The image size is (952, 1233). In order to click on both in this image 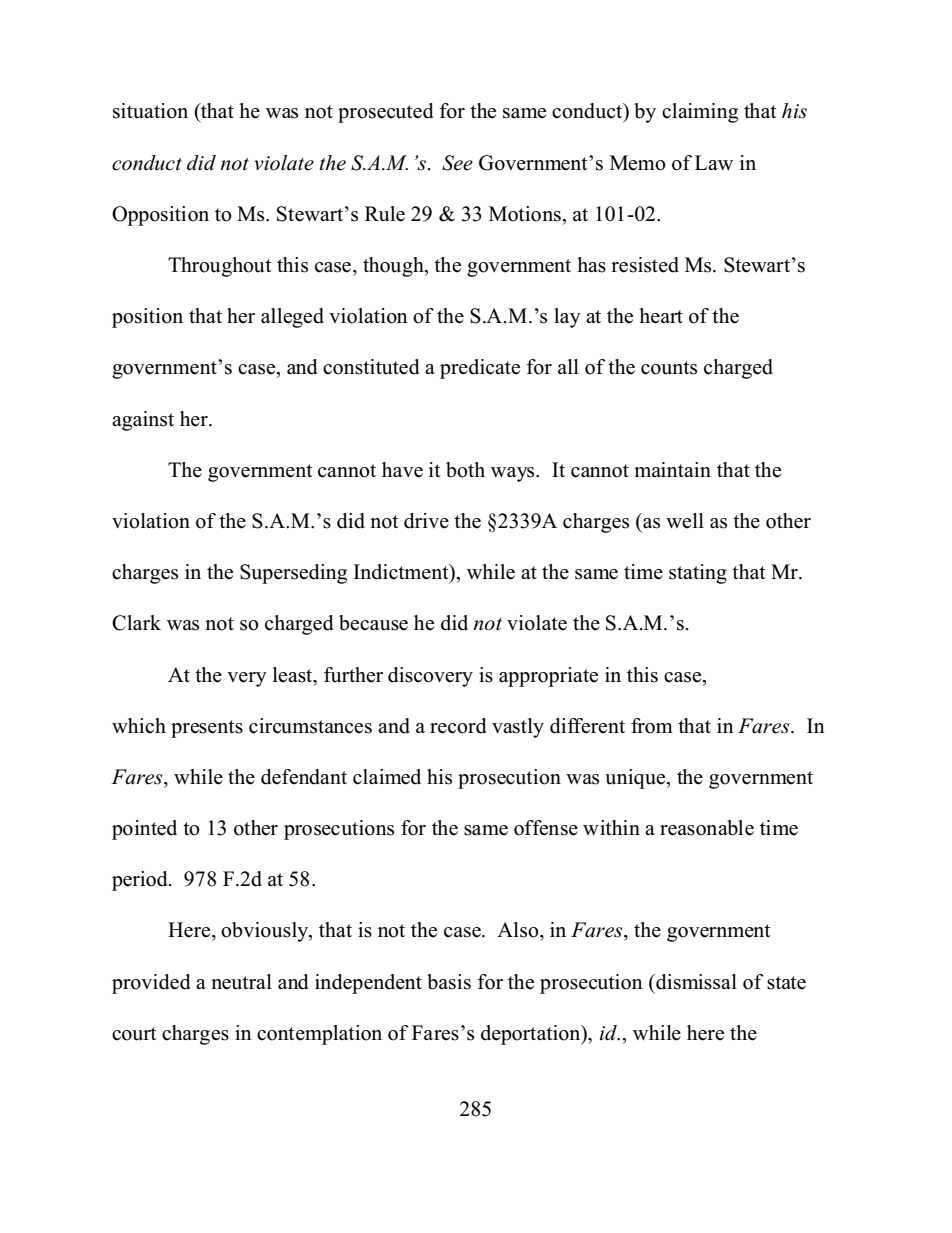, I will do `click(465, 470)`.
